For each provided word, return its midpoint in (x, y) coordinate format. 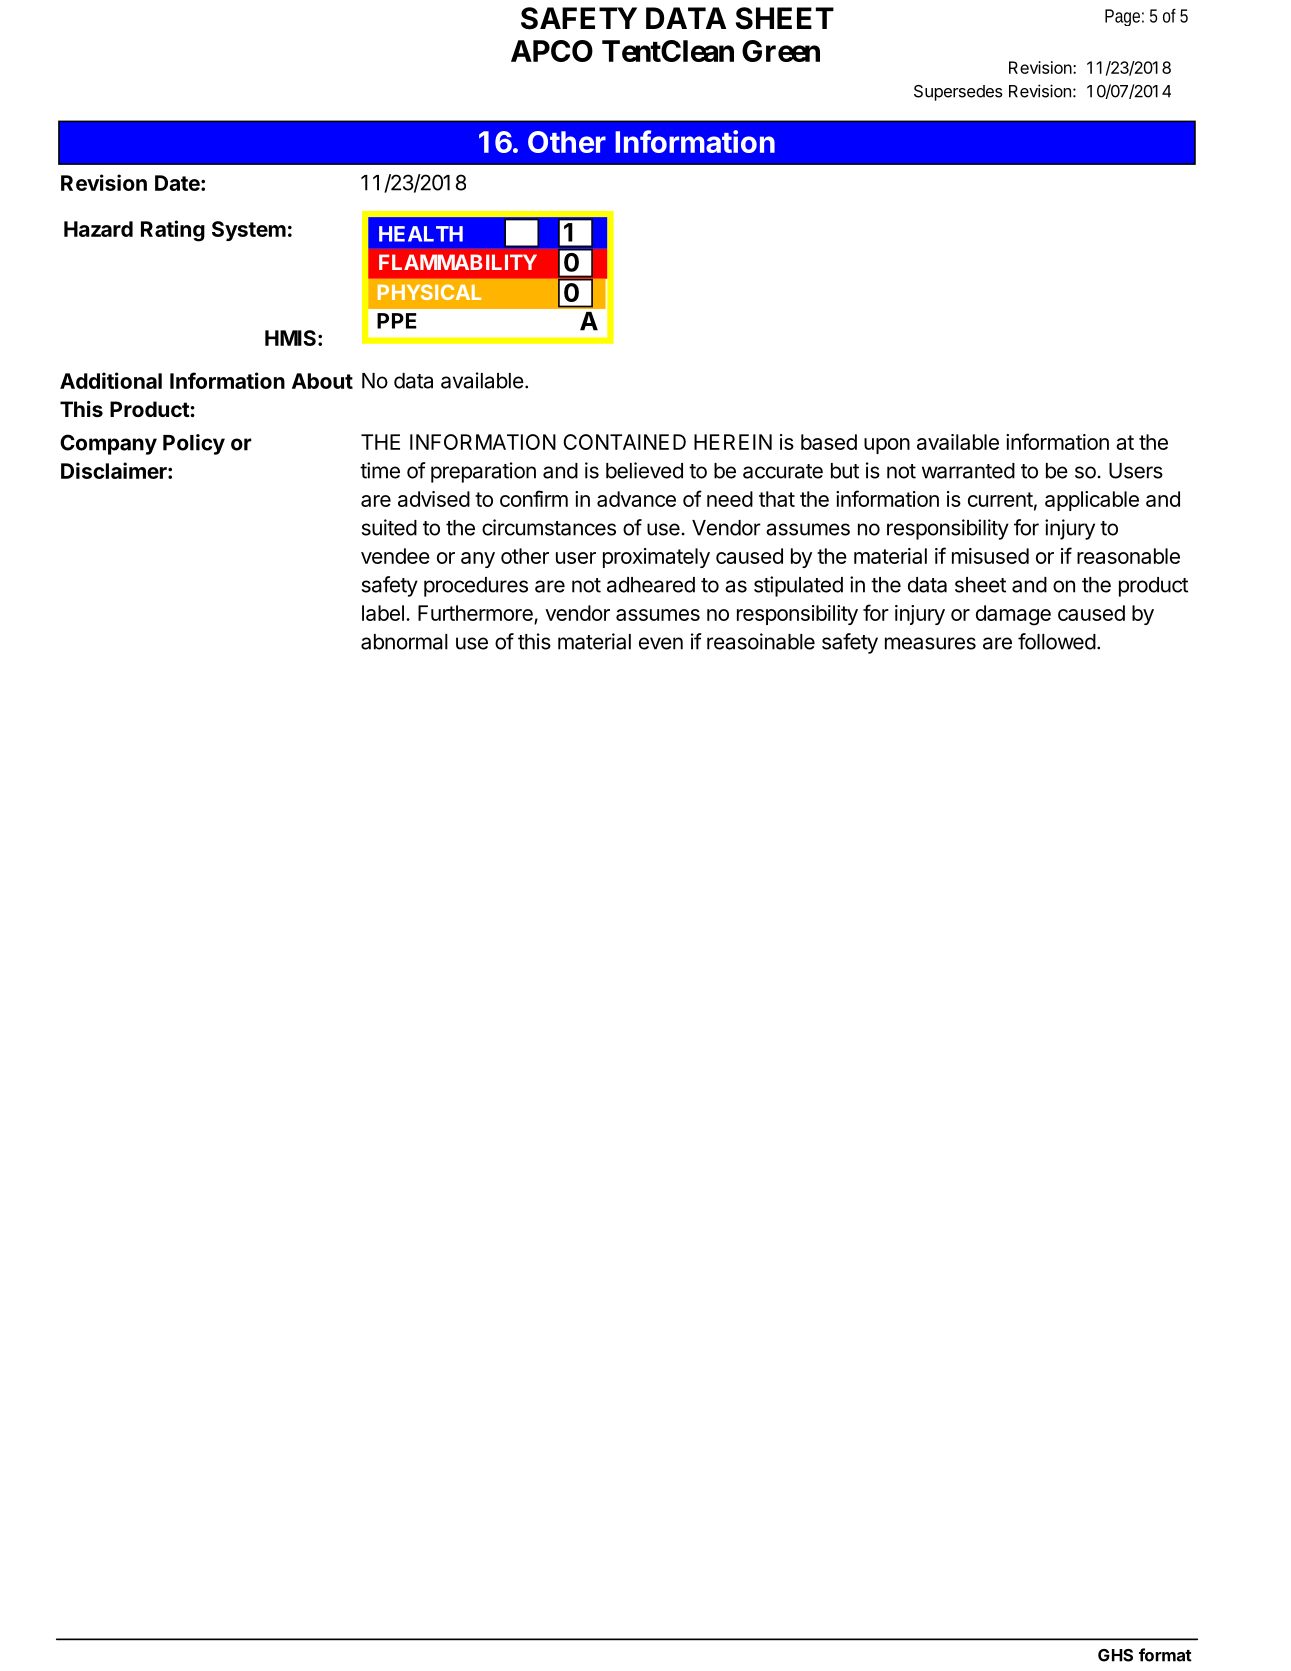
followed (1057, 641)
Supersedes (958, 93)
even (661, 643)
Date (178, 183)
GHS (1115, 1655)
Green (781, 51)
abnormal (404, 642)
